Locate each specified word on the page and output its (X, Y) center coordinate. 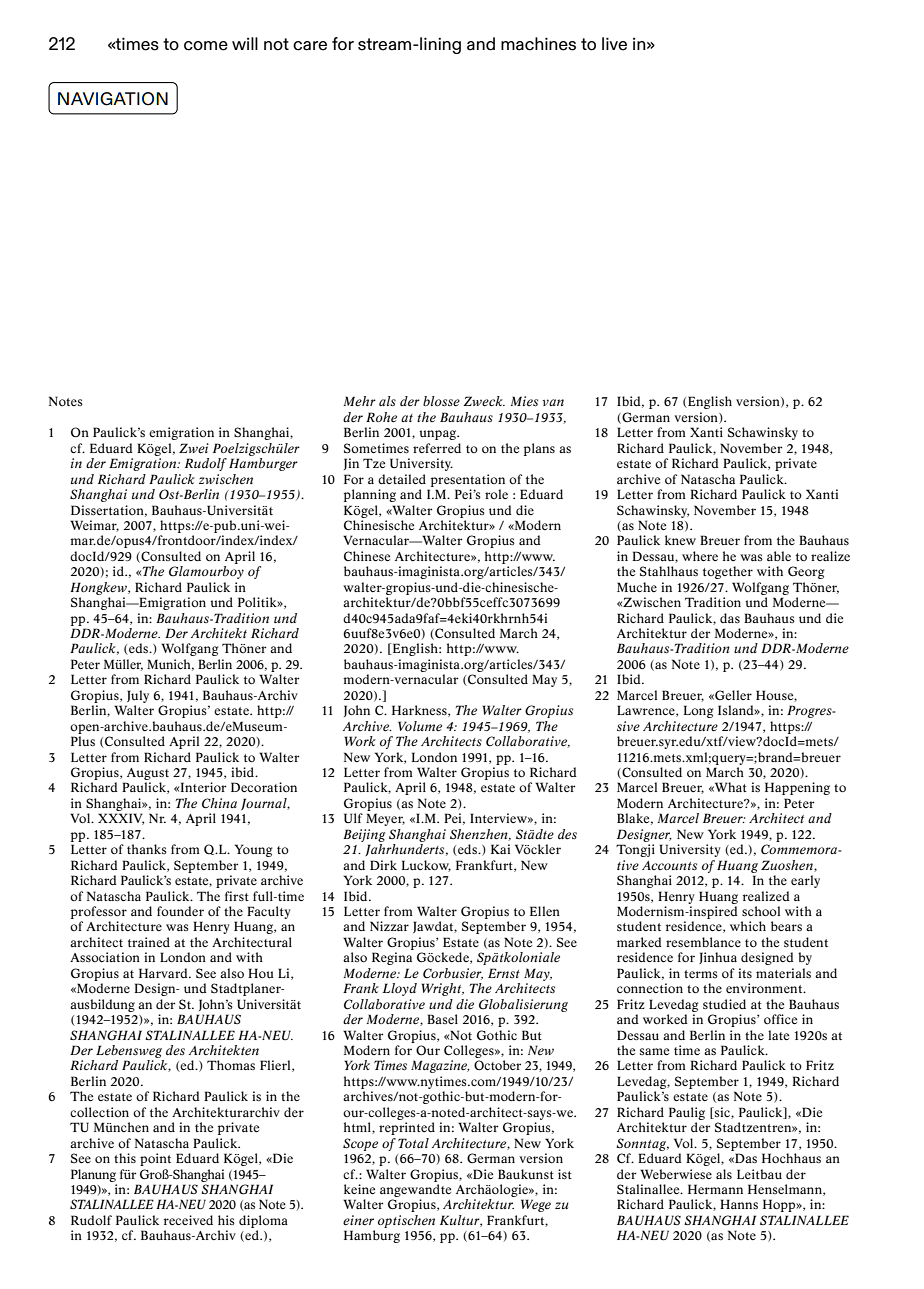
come (206, 46)
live (614, 44)
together (728, 572)
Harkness (420, 711)
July (138, 696)
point (155, 1159)
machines (538, 44)
